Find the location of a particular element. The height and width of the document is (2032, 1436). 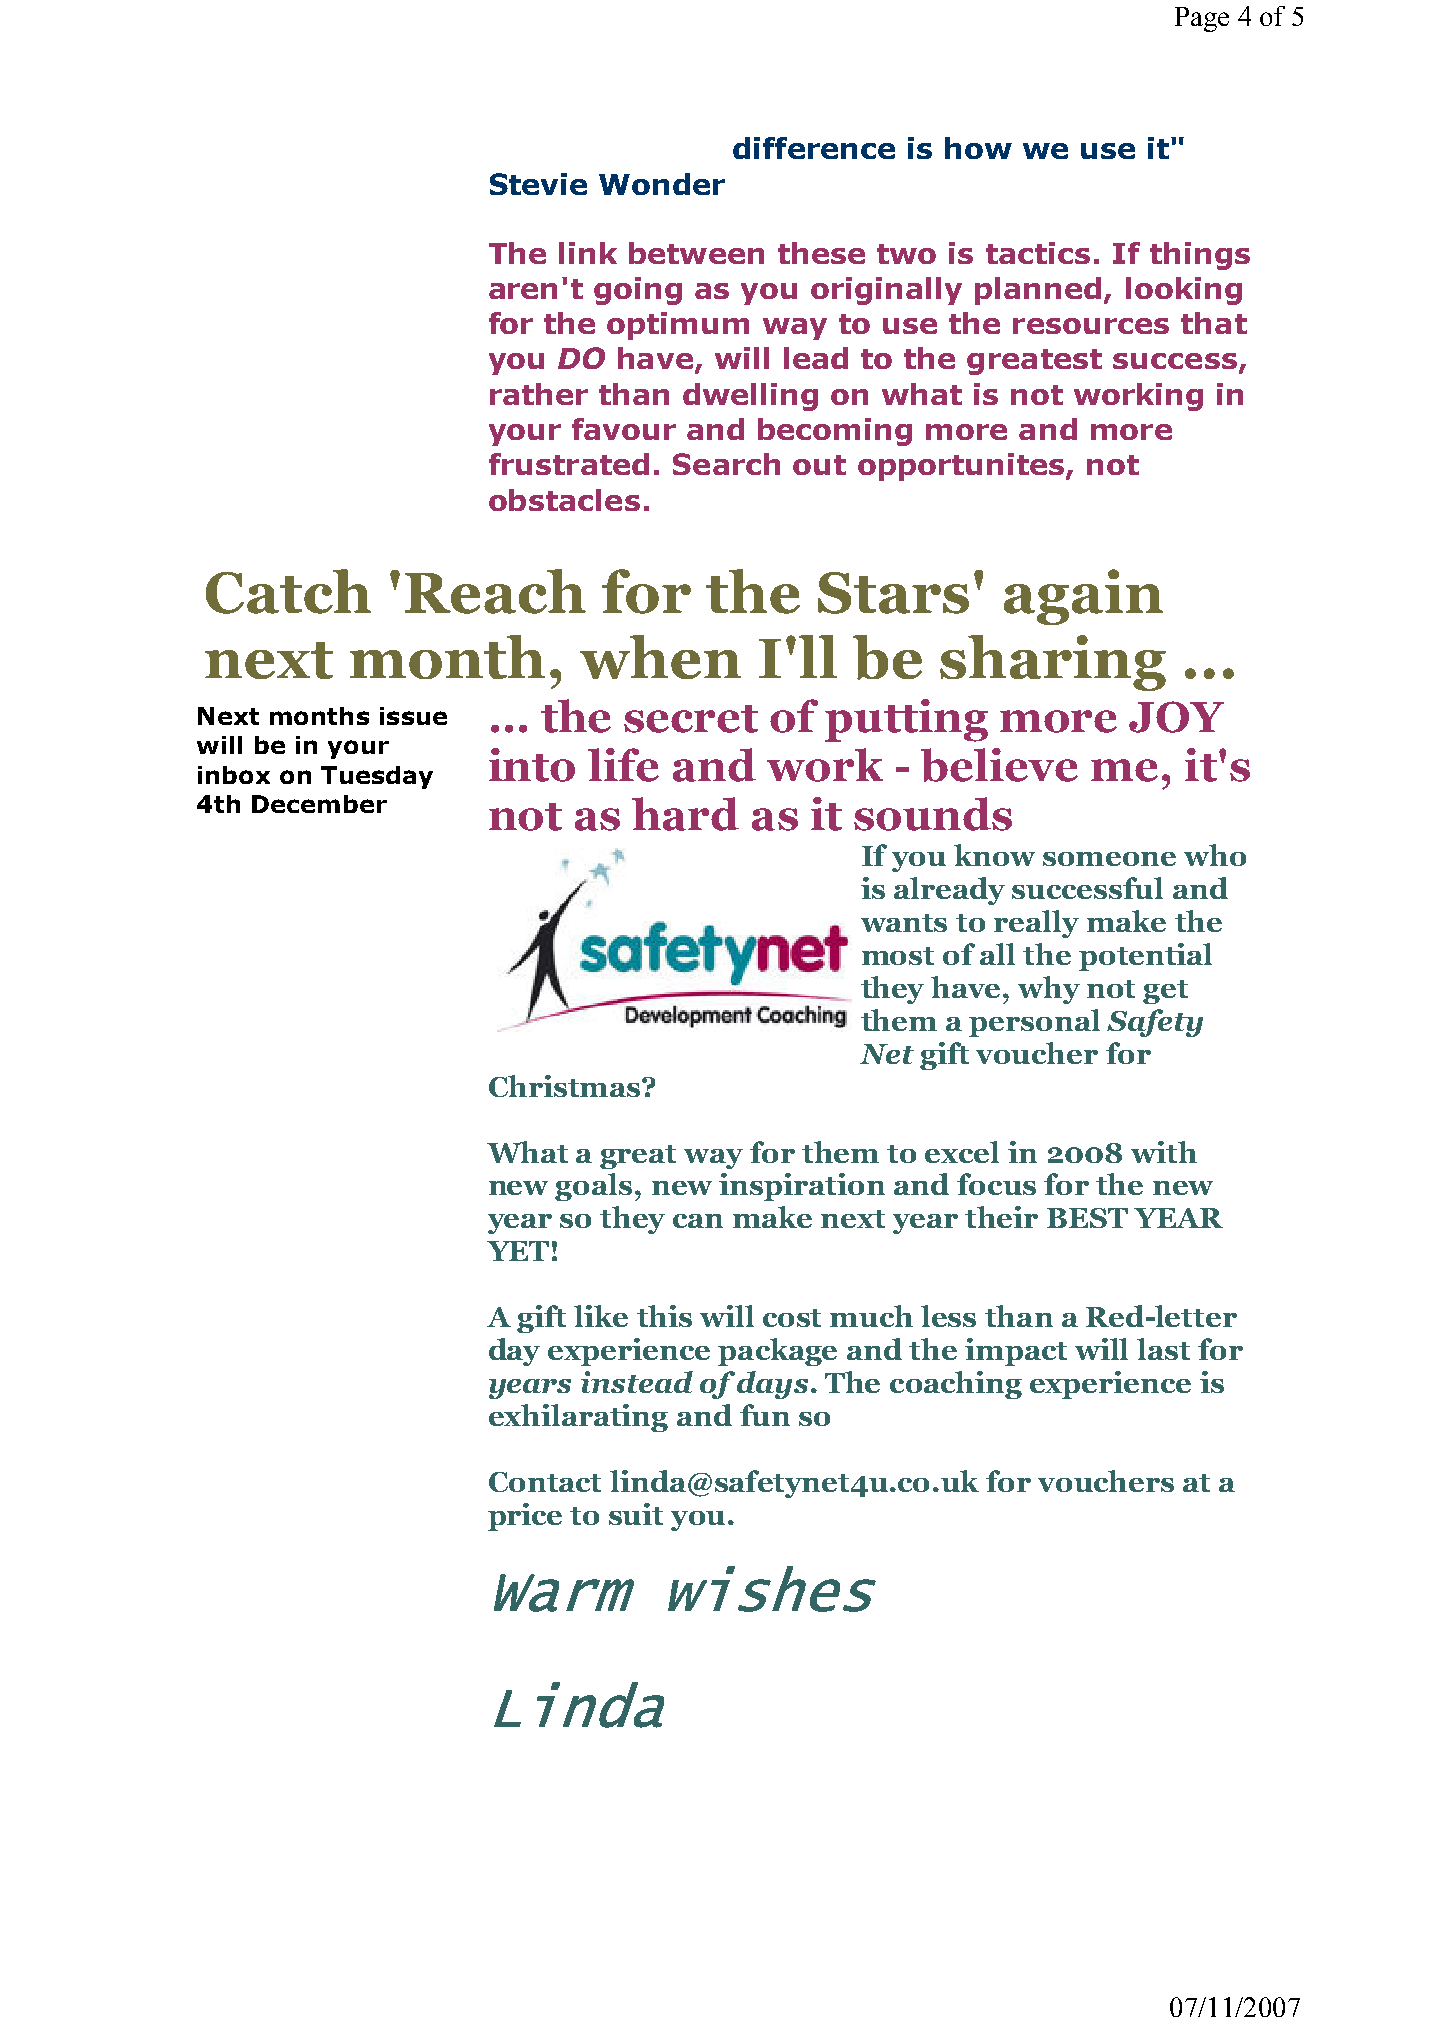

rather is located at coordinates (539, 394).
